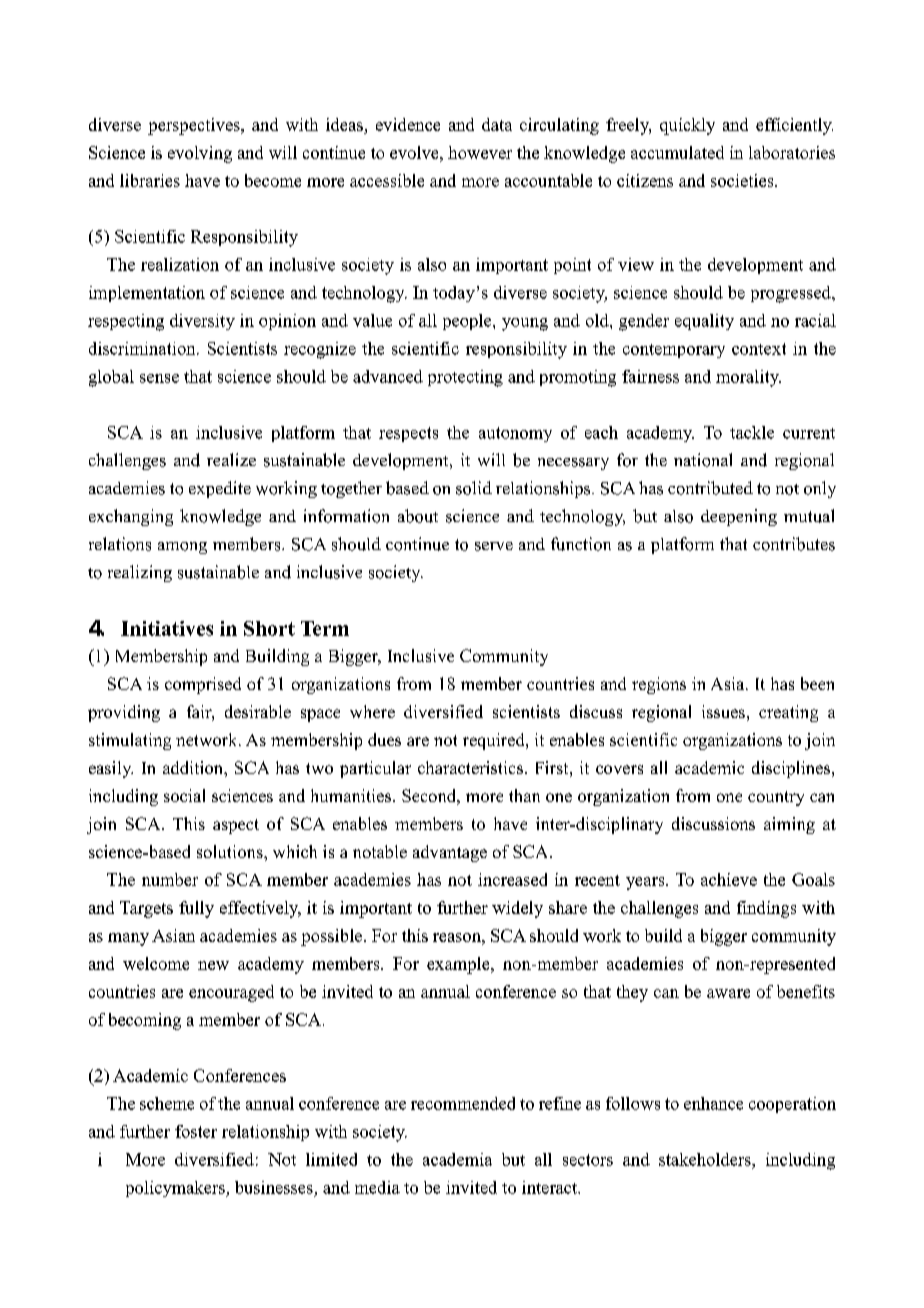 This screenshot has width=924, height=1308. What do you see at coordinates (495, 741) in the screenshot?
I see `required` at bounding box center [495, 741].
